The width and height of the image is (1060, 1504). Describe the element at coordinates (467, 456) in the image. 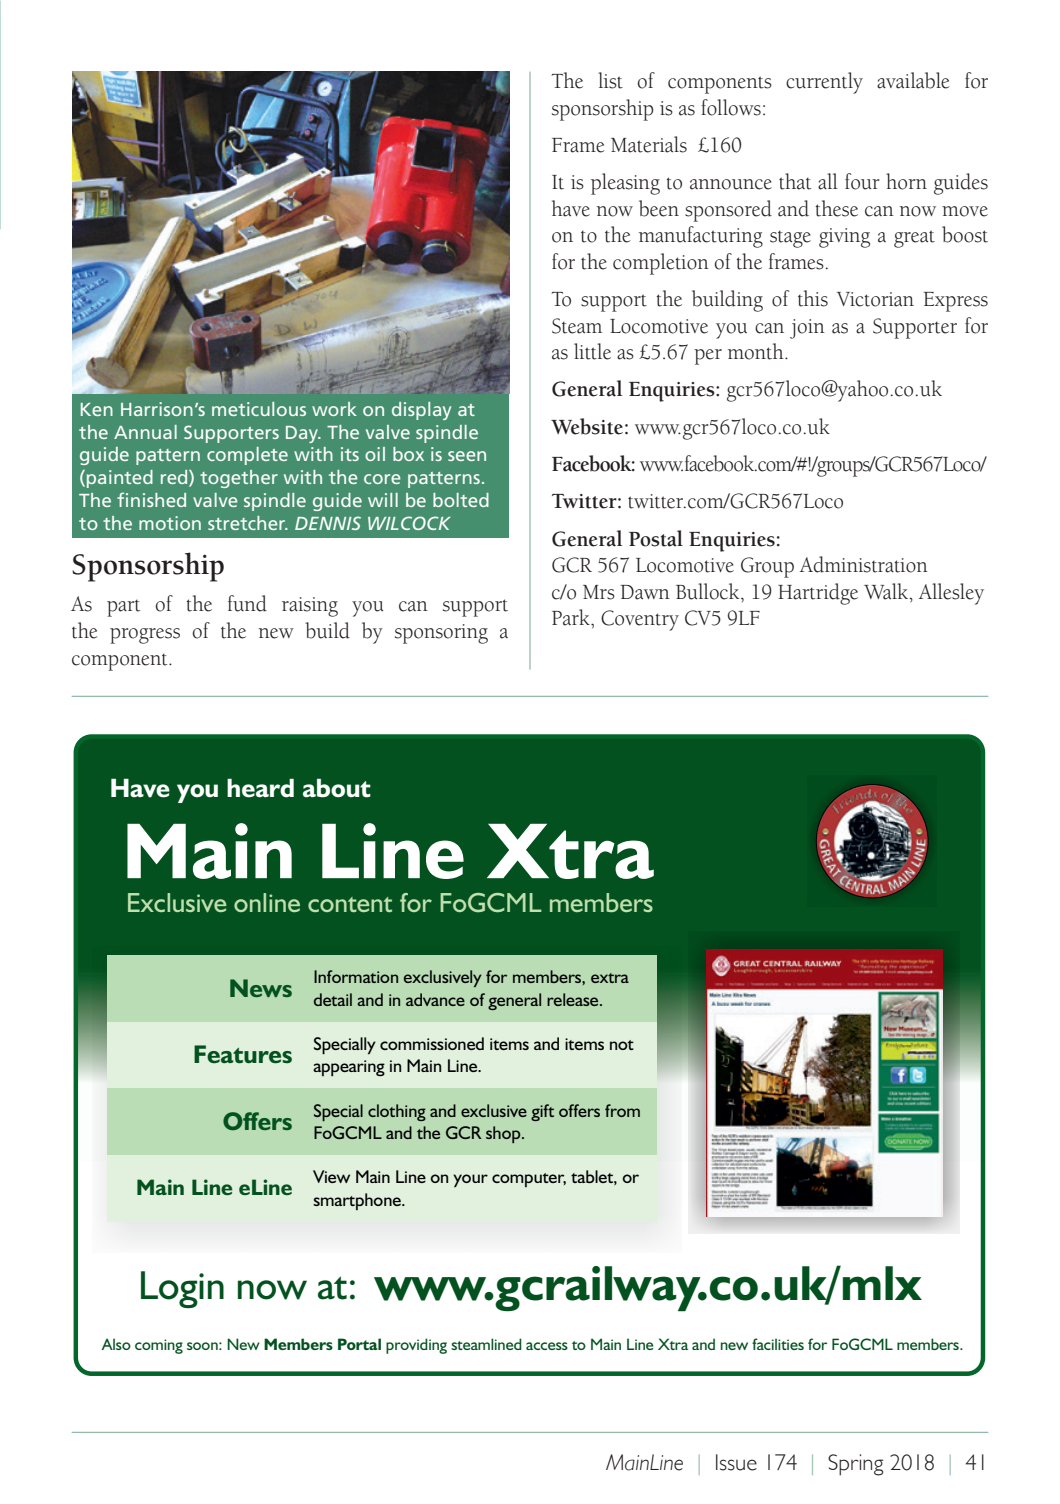

I see `seen` at that location.
